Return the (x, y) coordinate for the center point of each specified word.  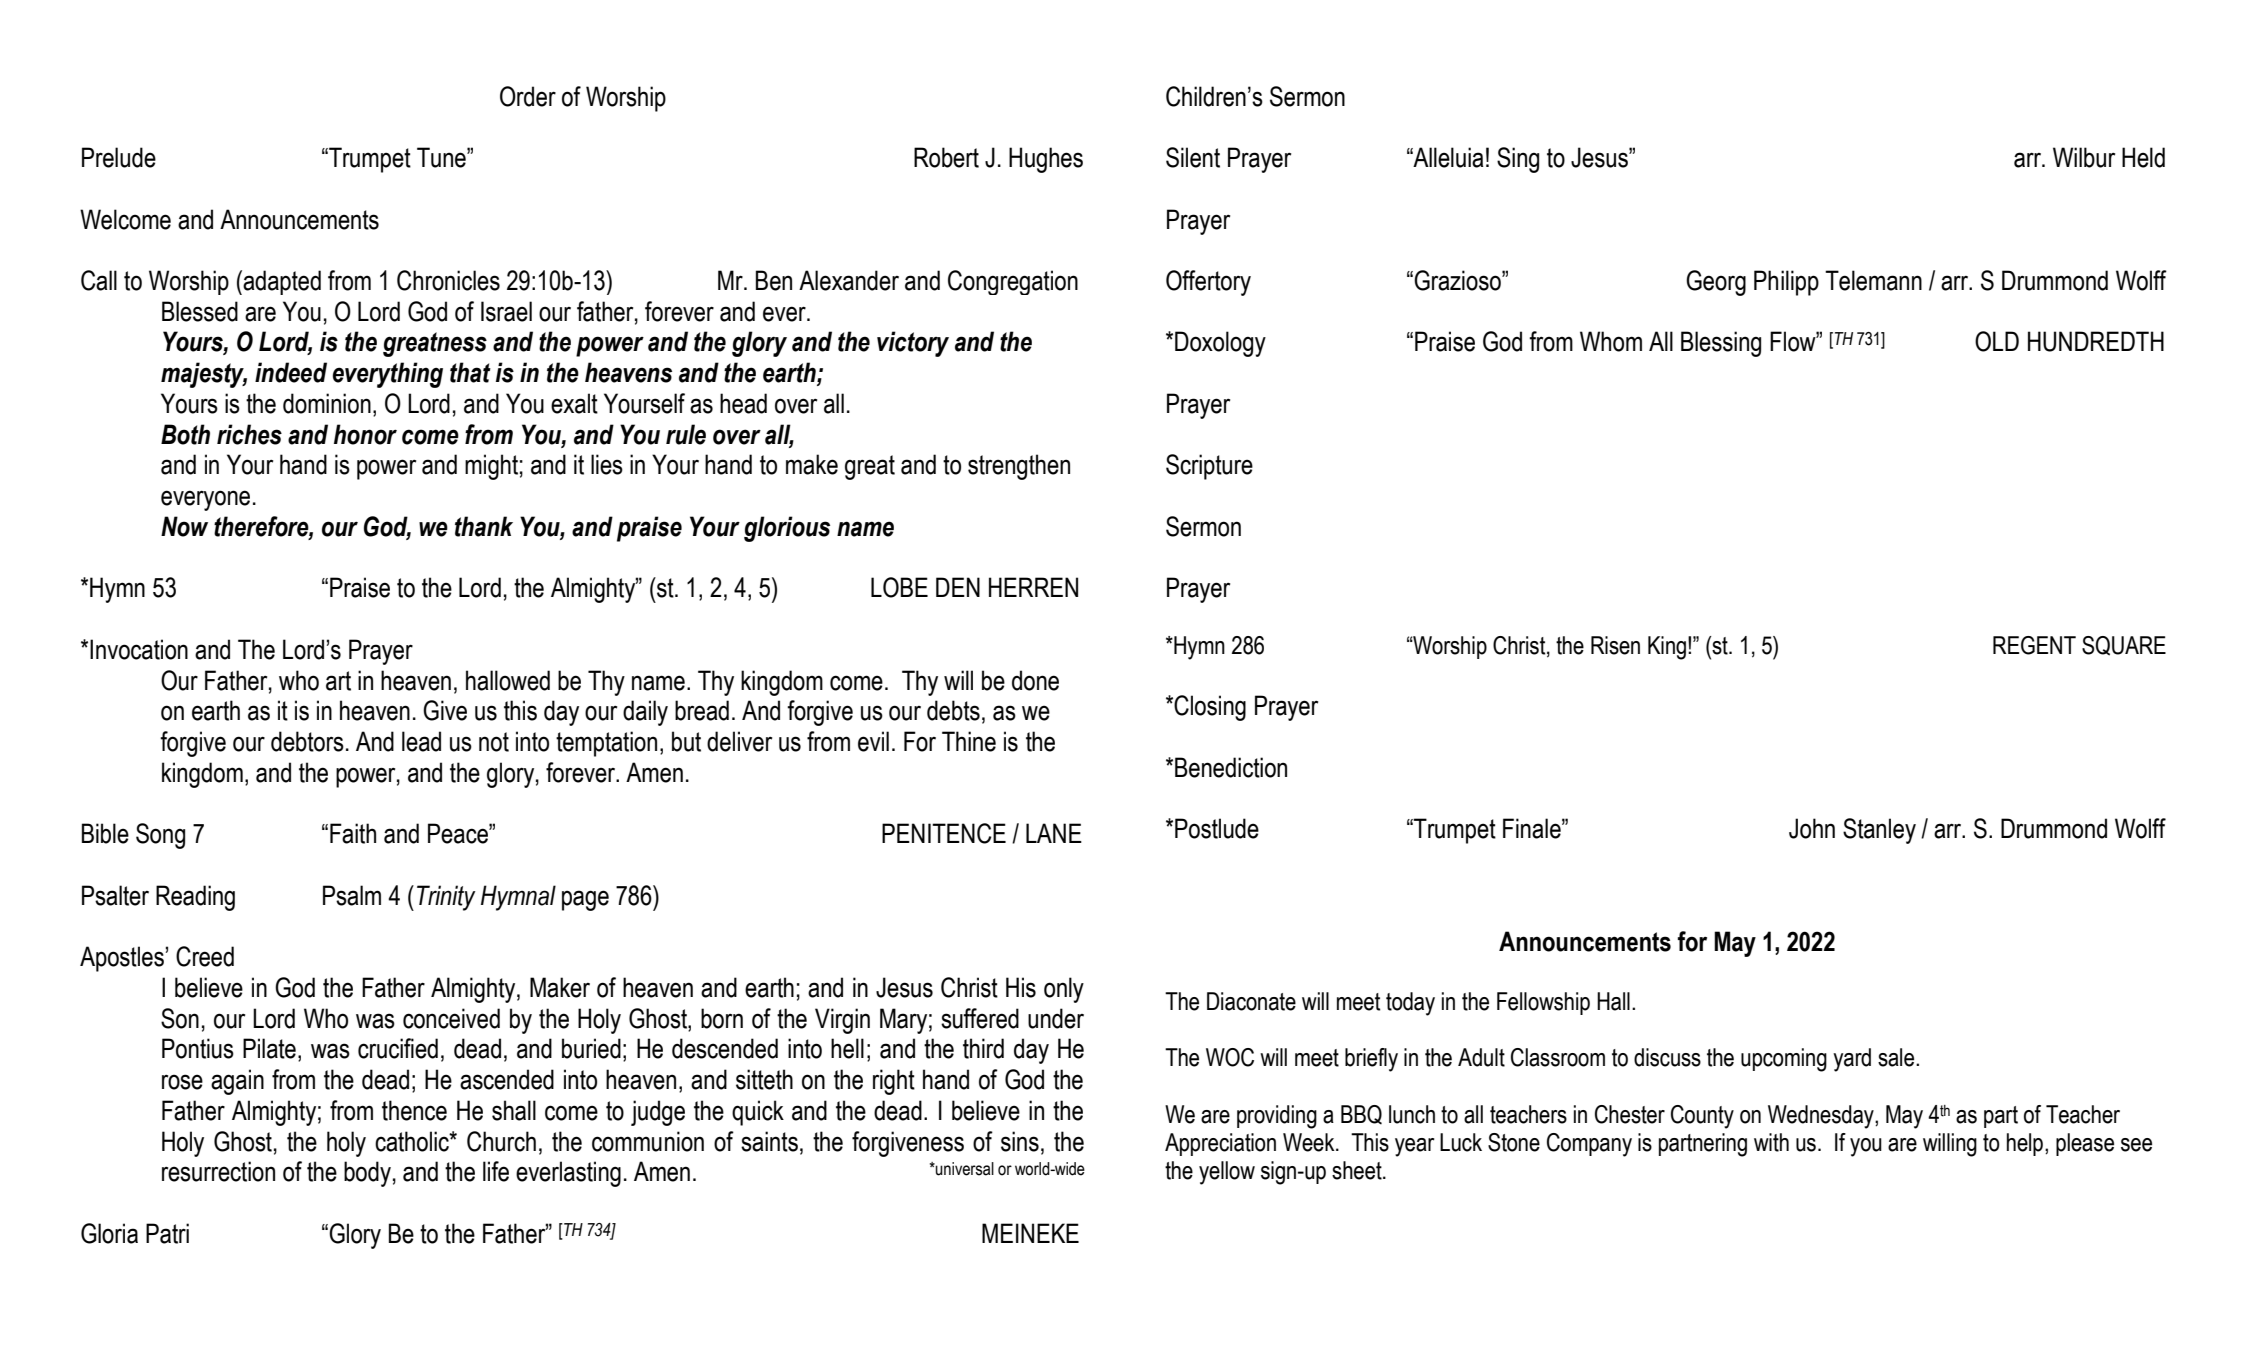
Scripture (1209, 467)
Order (528, 96)
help (2025, 1144)
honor (365, 434)
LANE (1054, 833)
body (367, 1174)
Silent (1193, 157)
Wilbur (2084, 157)
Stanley (1879, 831)
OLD (1997, 341)
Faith (353, 833)
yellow (1227, 1173)
